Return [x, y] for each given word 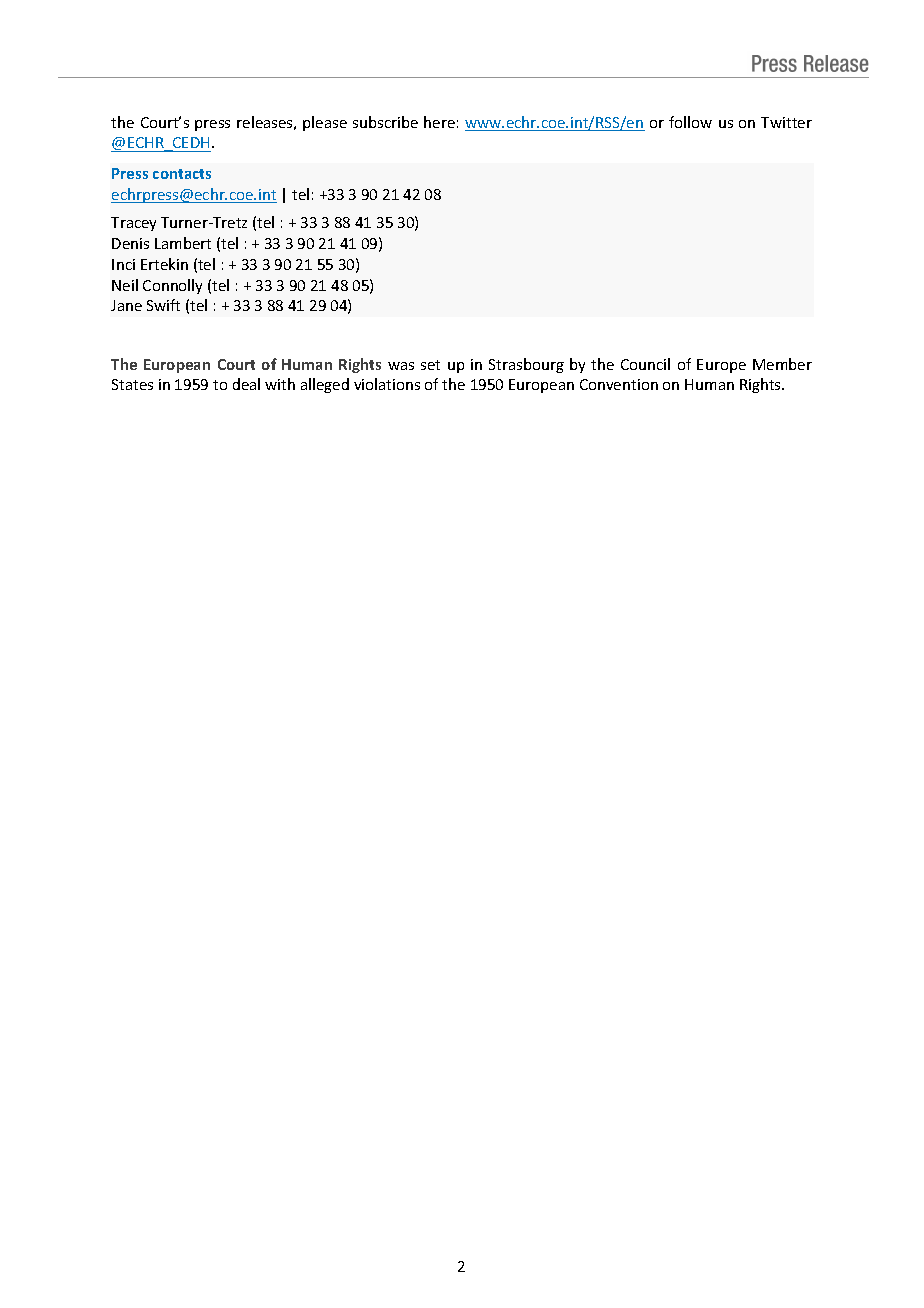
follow [690, 122]
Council [645, 364]
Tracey [133, 224]
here [439, 122]
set [430, 365]
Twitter [786, 122]
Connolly [172, 286]
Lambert [183, 243]
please [325, 123]
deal [246, 384]
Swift [163, 305]
